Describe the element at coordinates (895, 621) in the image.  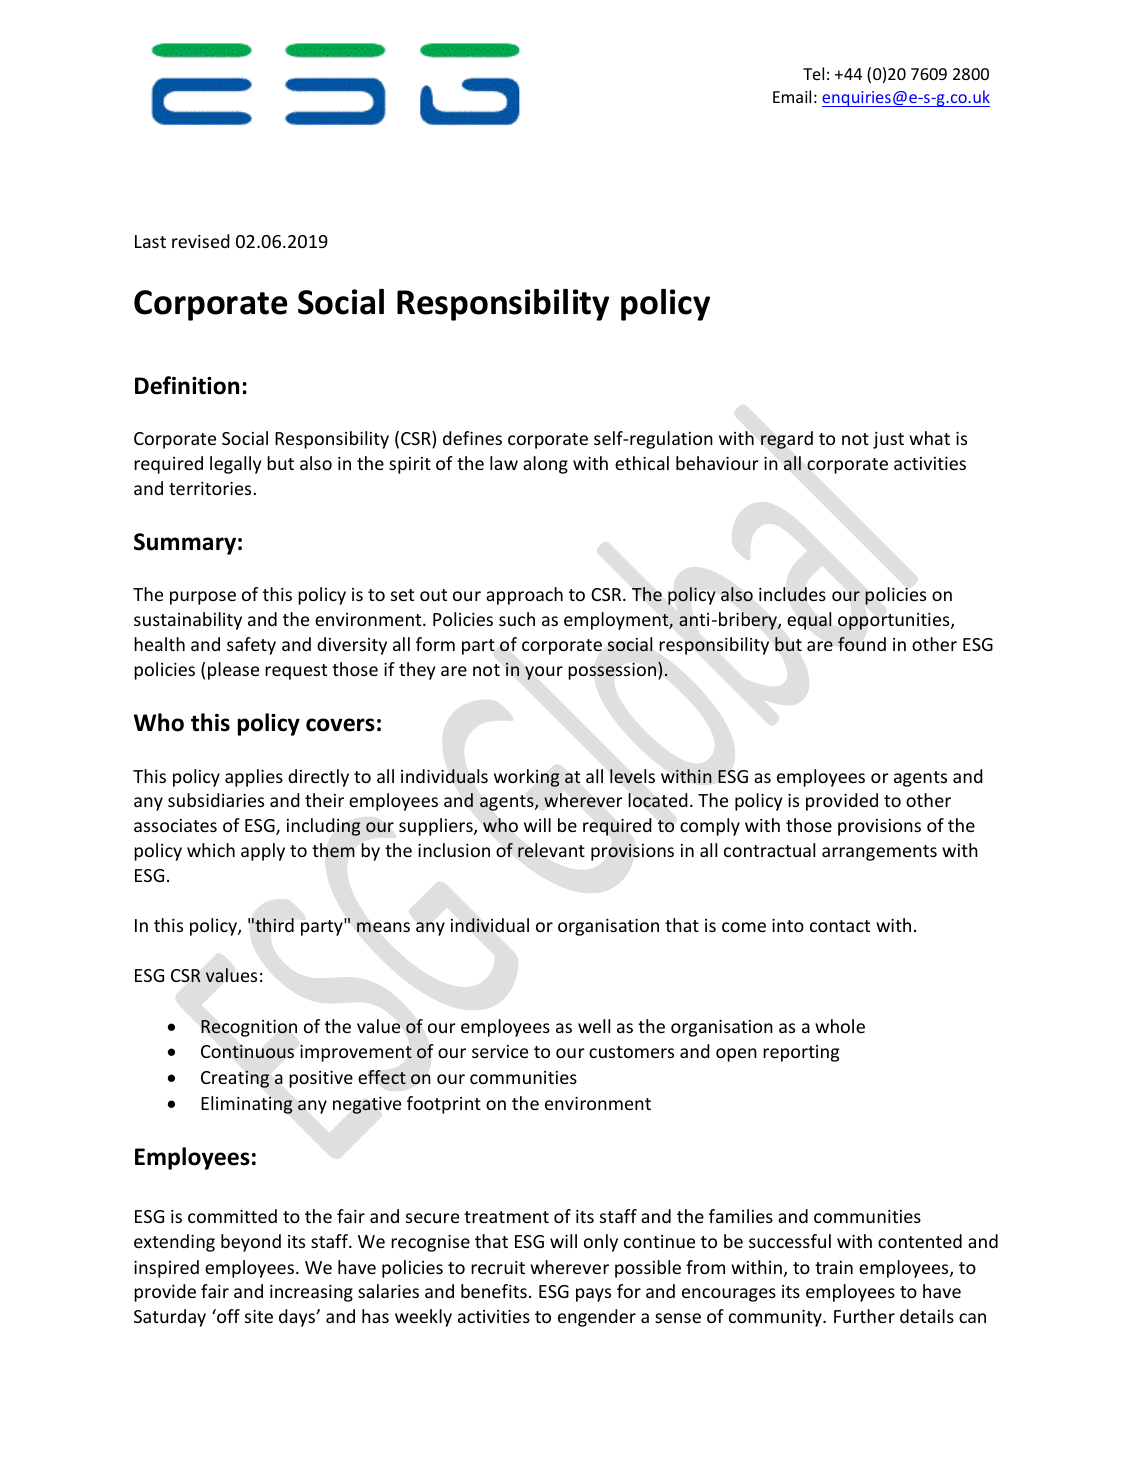
I see `opportunities` at that location.
